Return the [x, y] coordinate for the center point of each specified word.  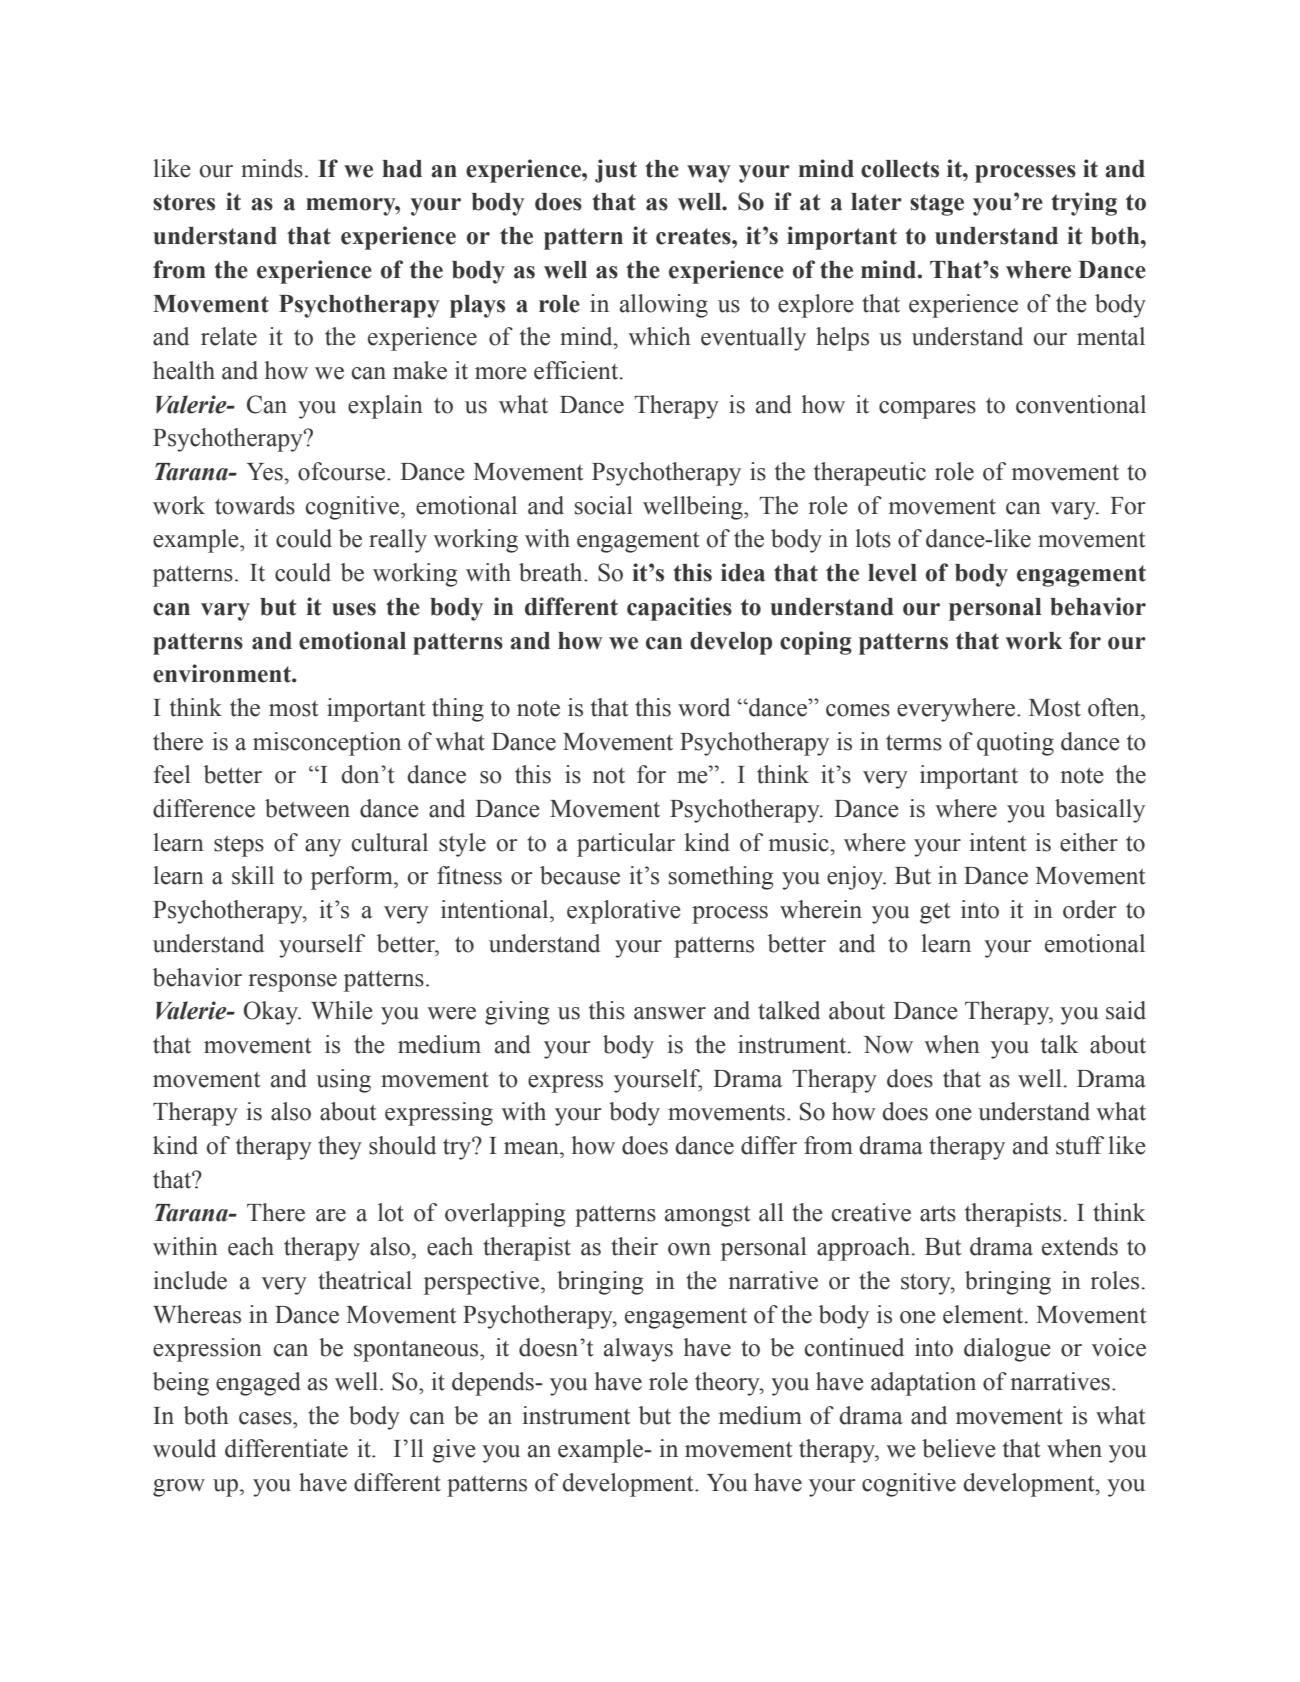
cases [266, 1418]
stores [184, 202]
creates [694, 236]
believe [959, 1448]
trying [1084, 204]
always [638, 1350]
